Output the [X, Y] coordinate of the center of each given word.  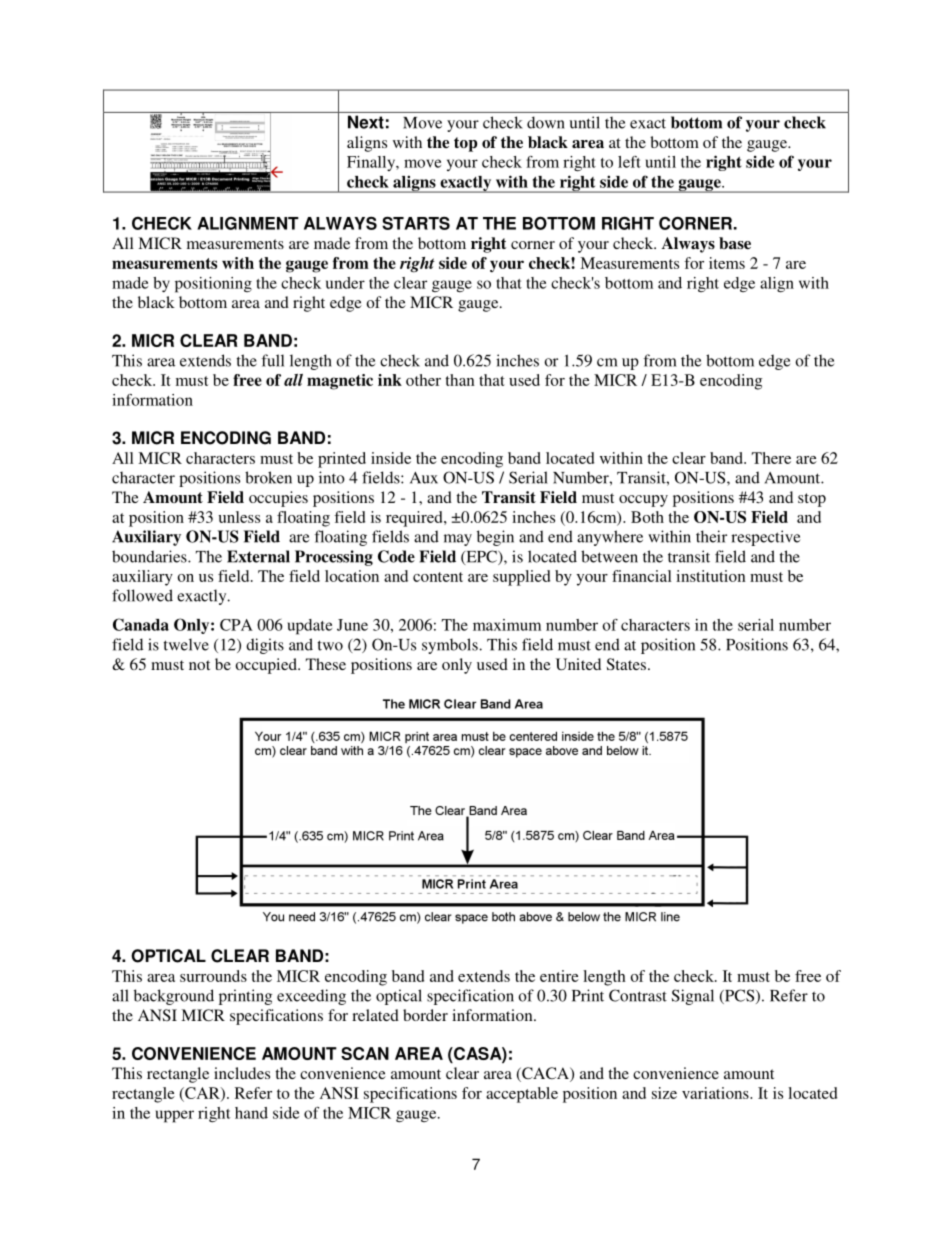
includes [242, 1073]
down [546, 122]
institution [711, 576]
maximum [507, 625]
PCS [740, 996]
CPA [236, 625]
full [273, 360]
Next [366, 122]
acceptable [522, 1095]
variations [716, 1093]
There [771, 458]
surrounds [213, 976]
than [460, 380]
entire [559, 976]
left [629, 162]
